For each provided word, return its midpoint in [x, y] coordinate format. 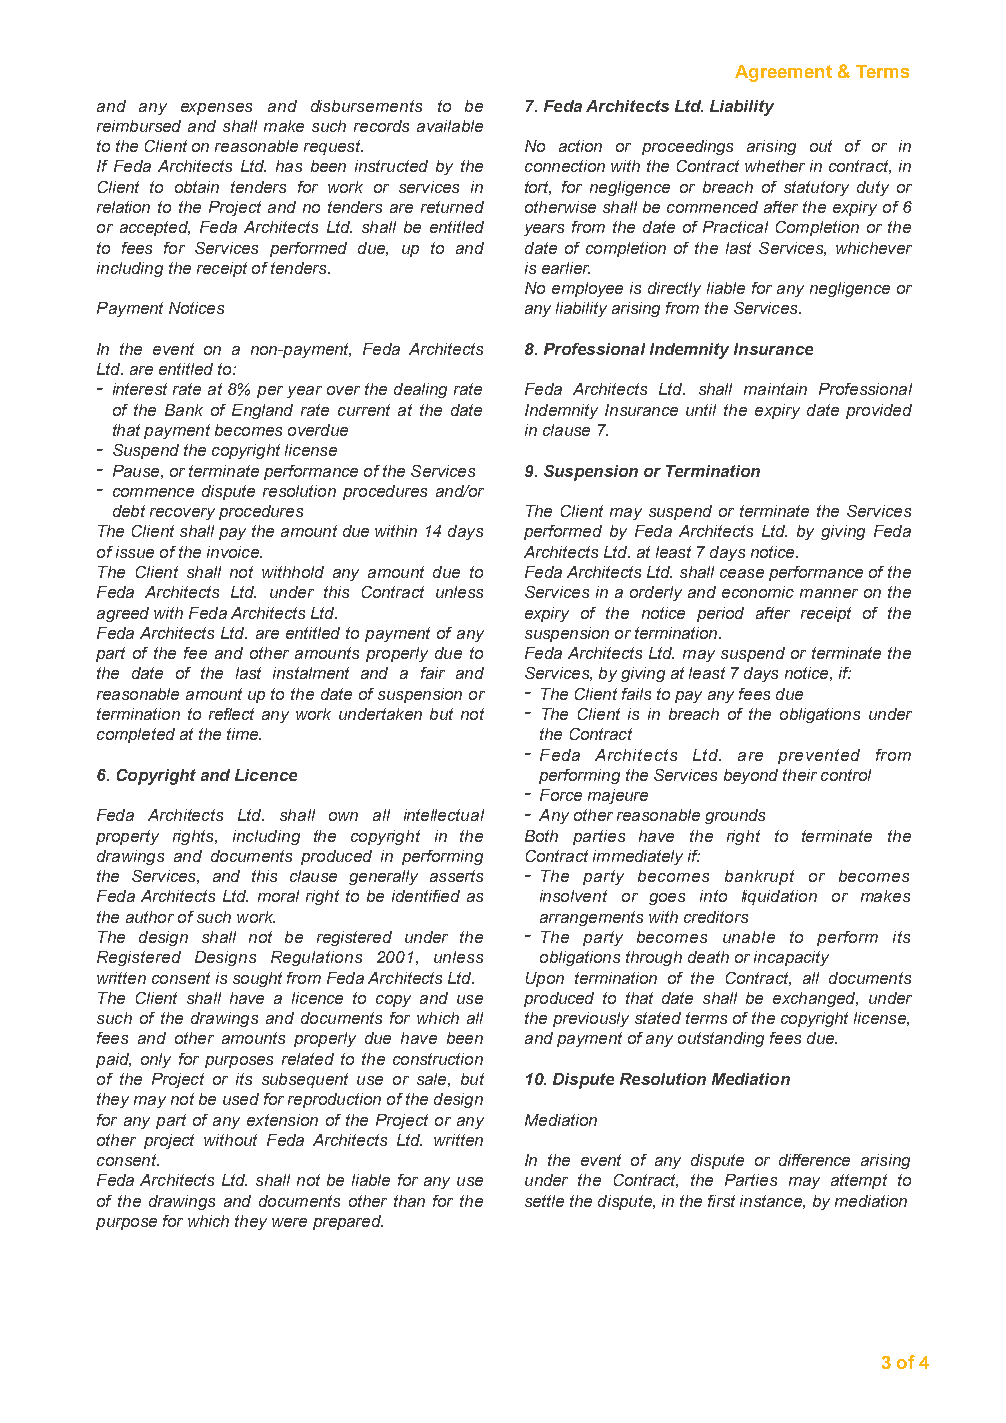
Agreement [783, 73]
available [450, 126]
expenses [216, 109]
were [289, 1222]
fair [433, 673]
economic [758, 592]
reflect [231, 714]
